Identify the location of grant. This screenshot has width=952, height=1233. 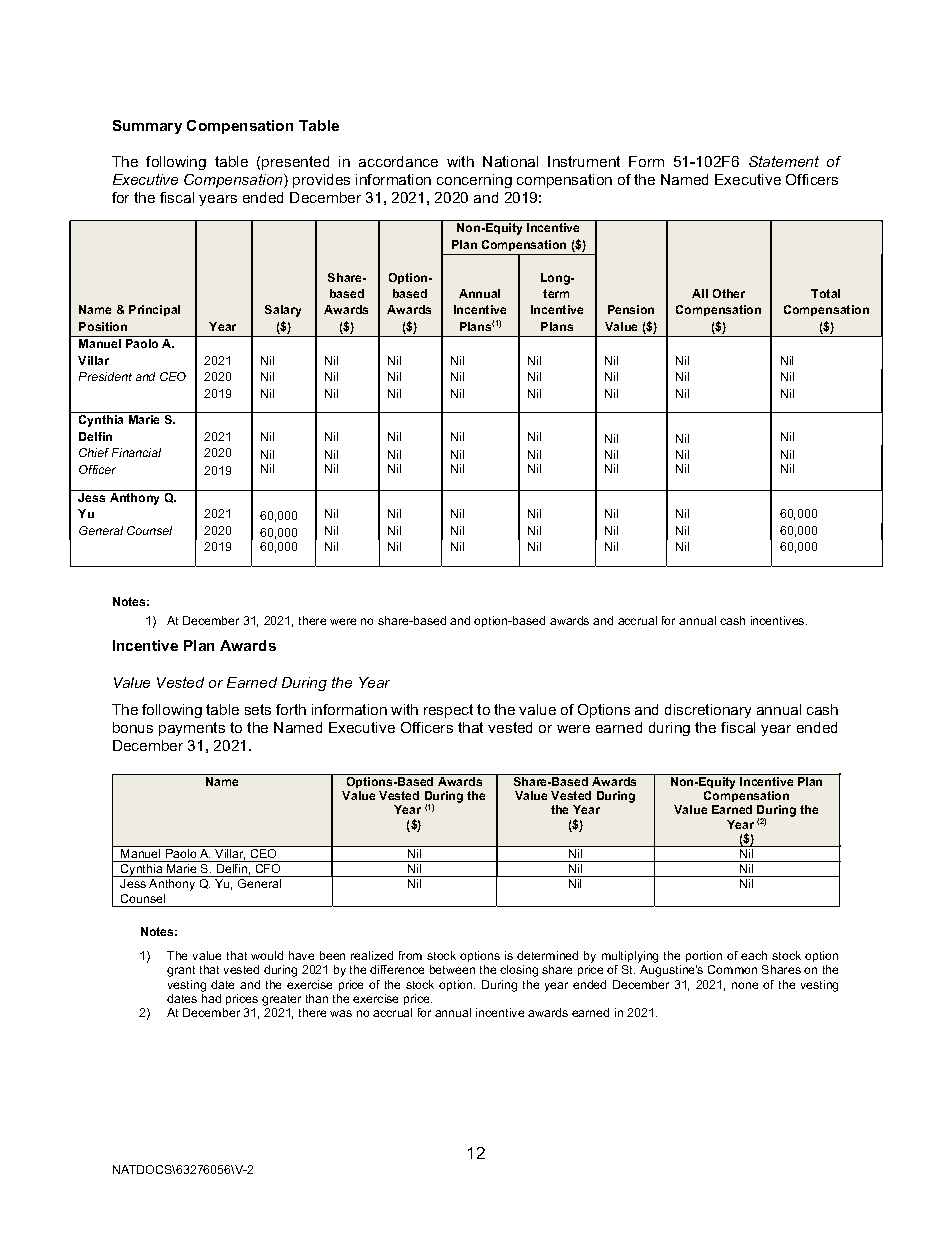
(181, 971).
